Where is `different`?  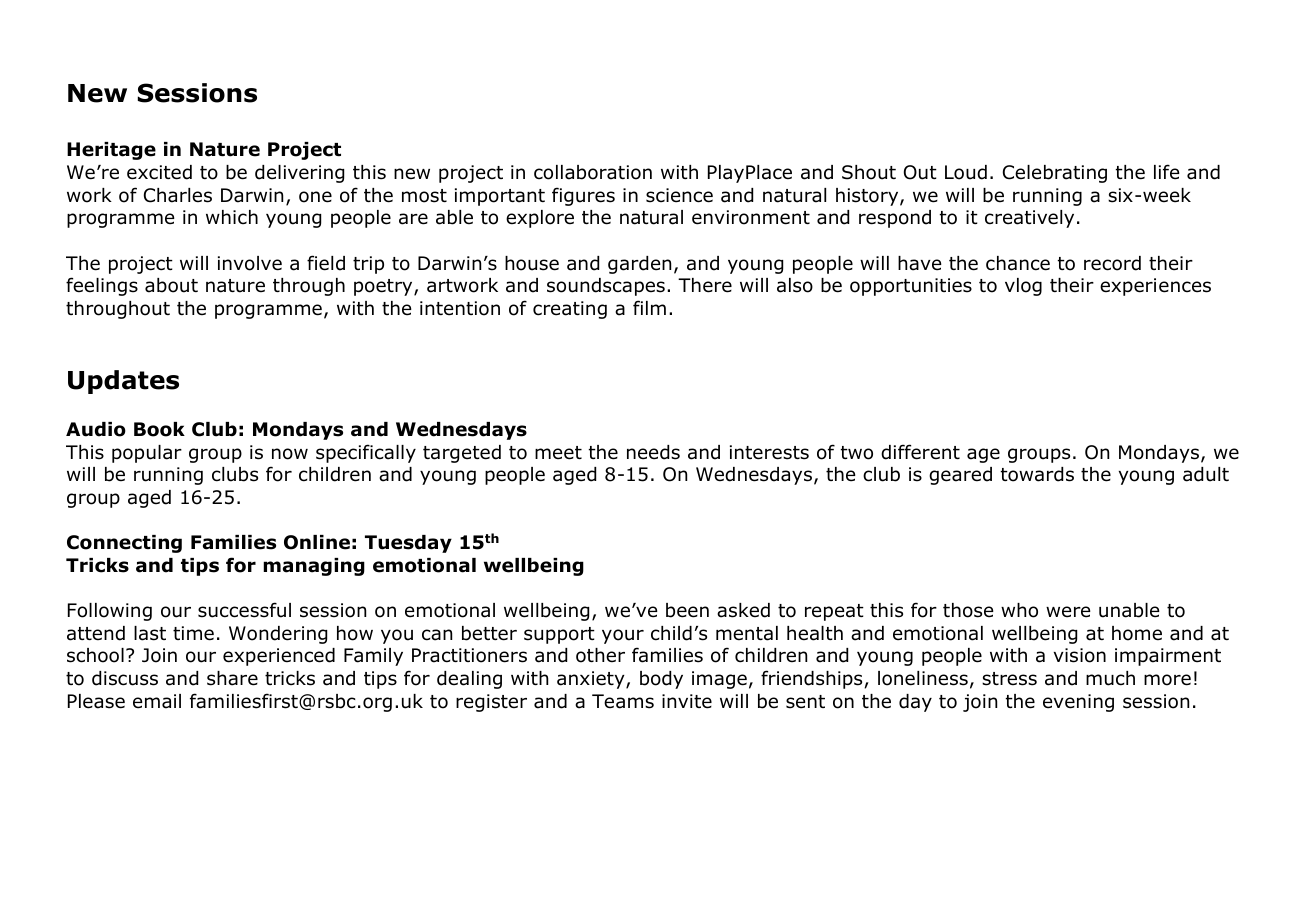
different is located at coordinates (920, 452).
